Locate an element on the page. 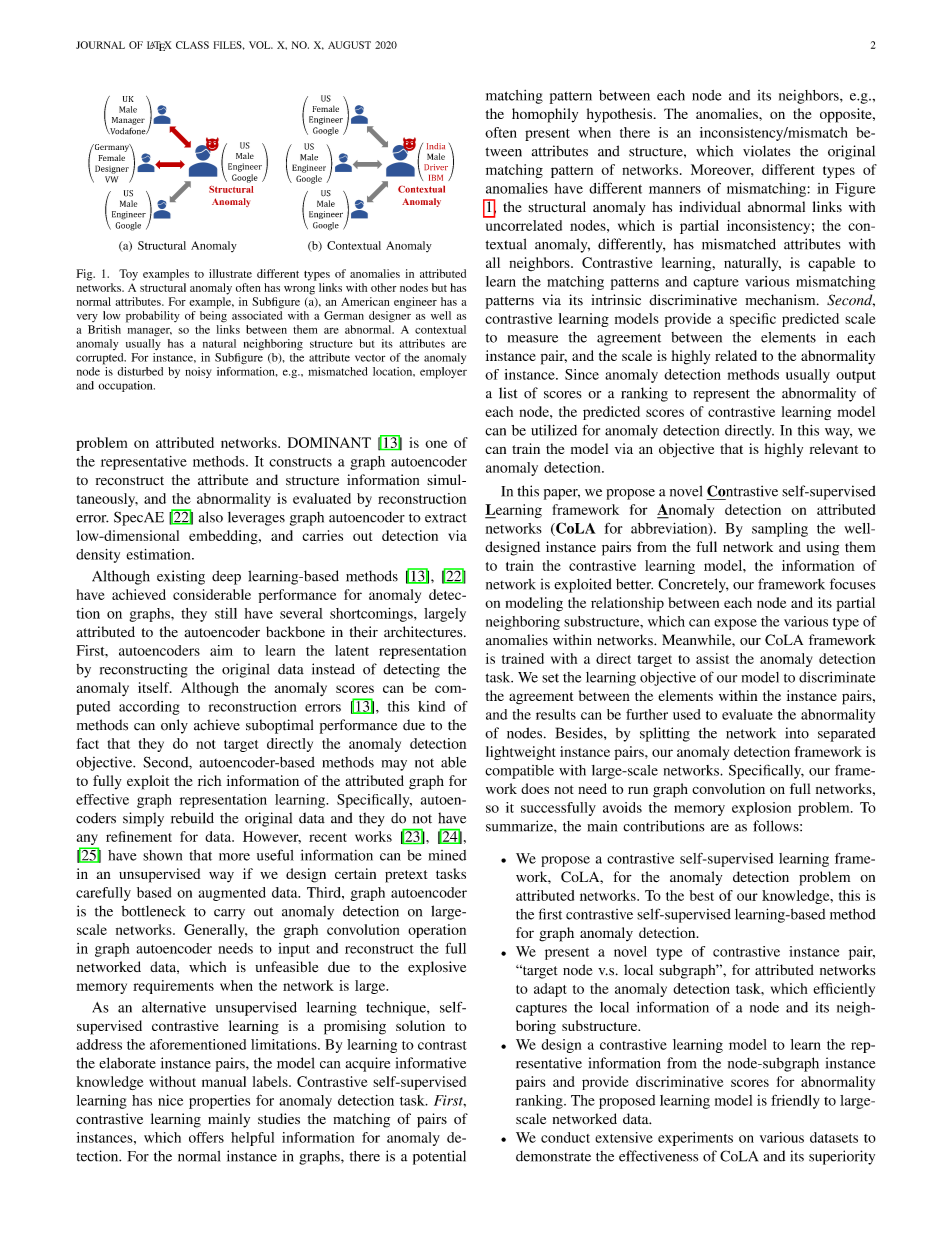 This document has height=1233, width=952. offers is located at coordinates (206, 1137).
